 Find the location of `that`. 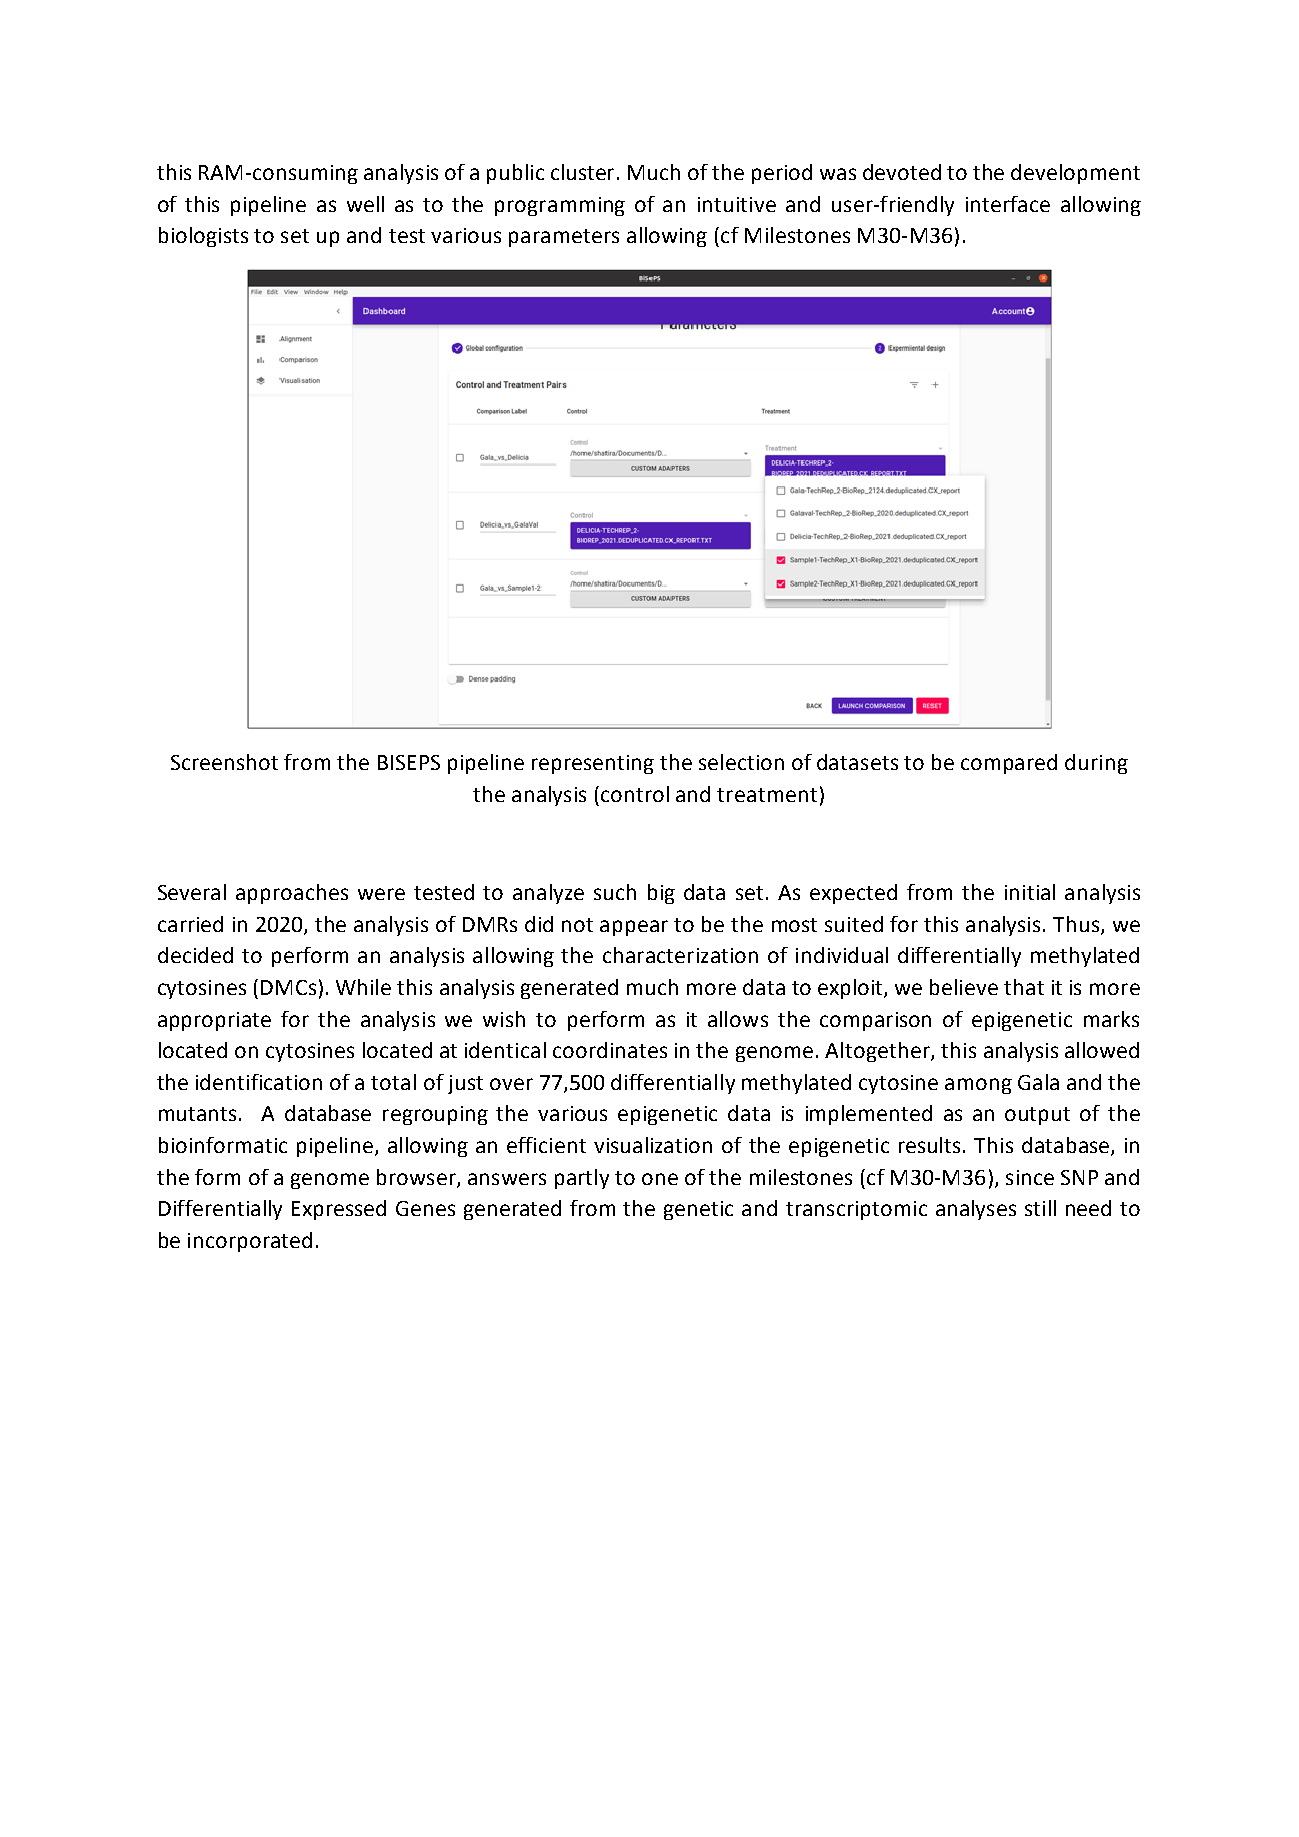

that is located at coordinates (1024, 987).
